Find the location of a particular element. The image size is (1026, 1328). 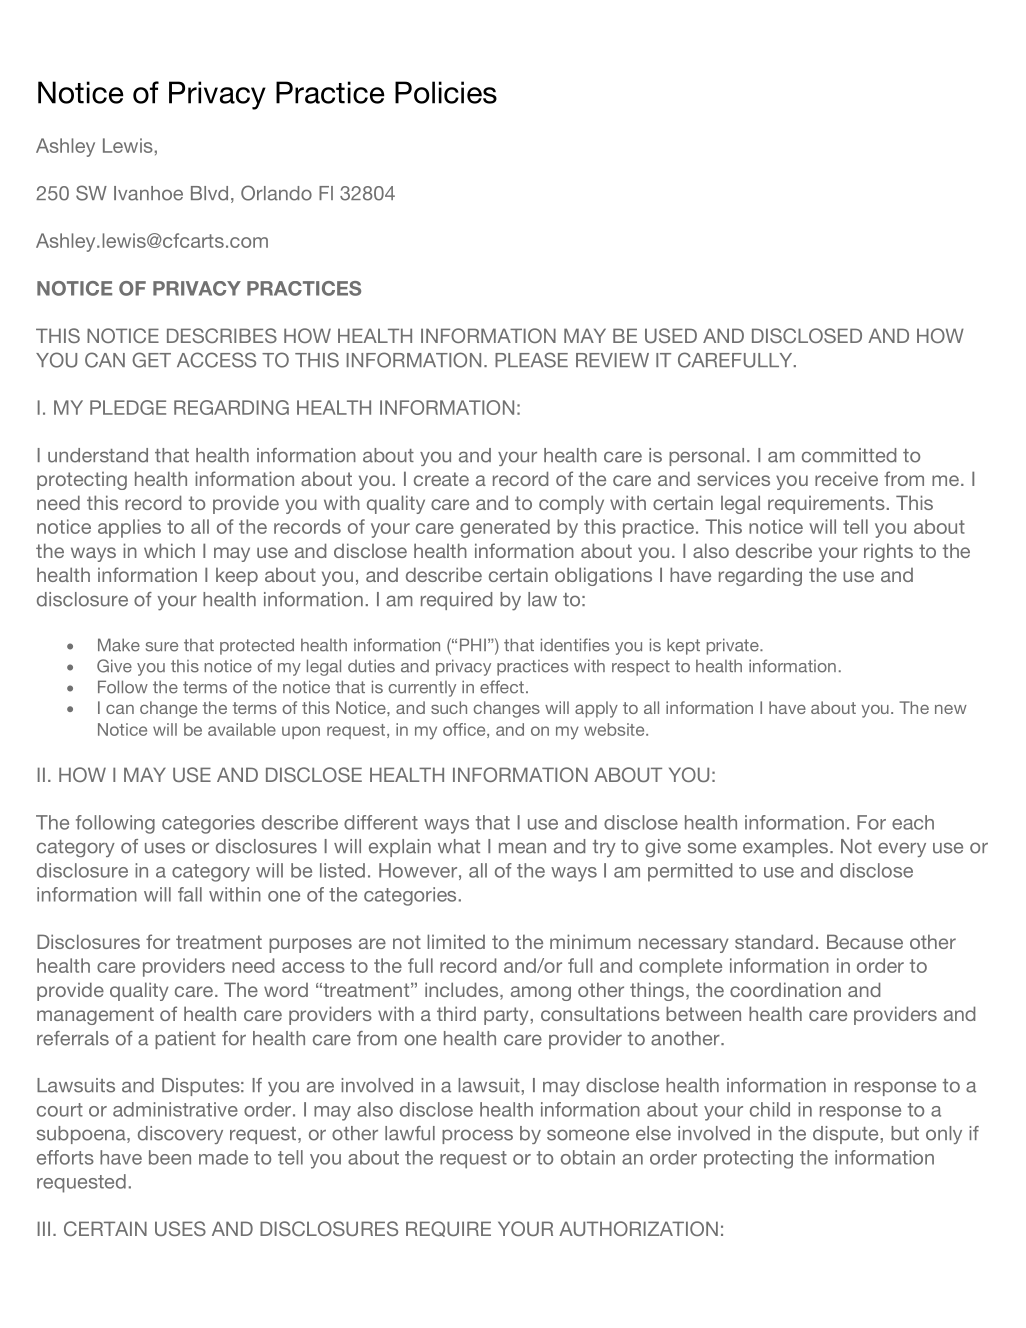

fall is located at coordinates (190, 894).
